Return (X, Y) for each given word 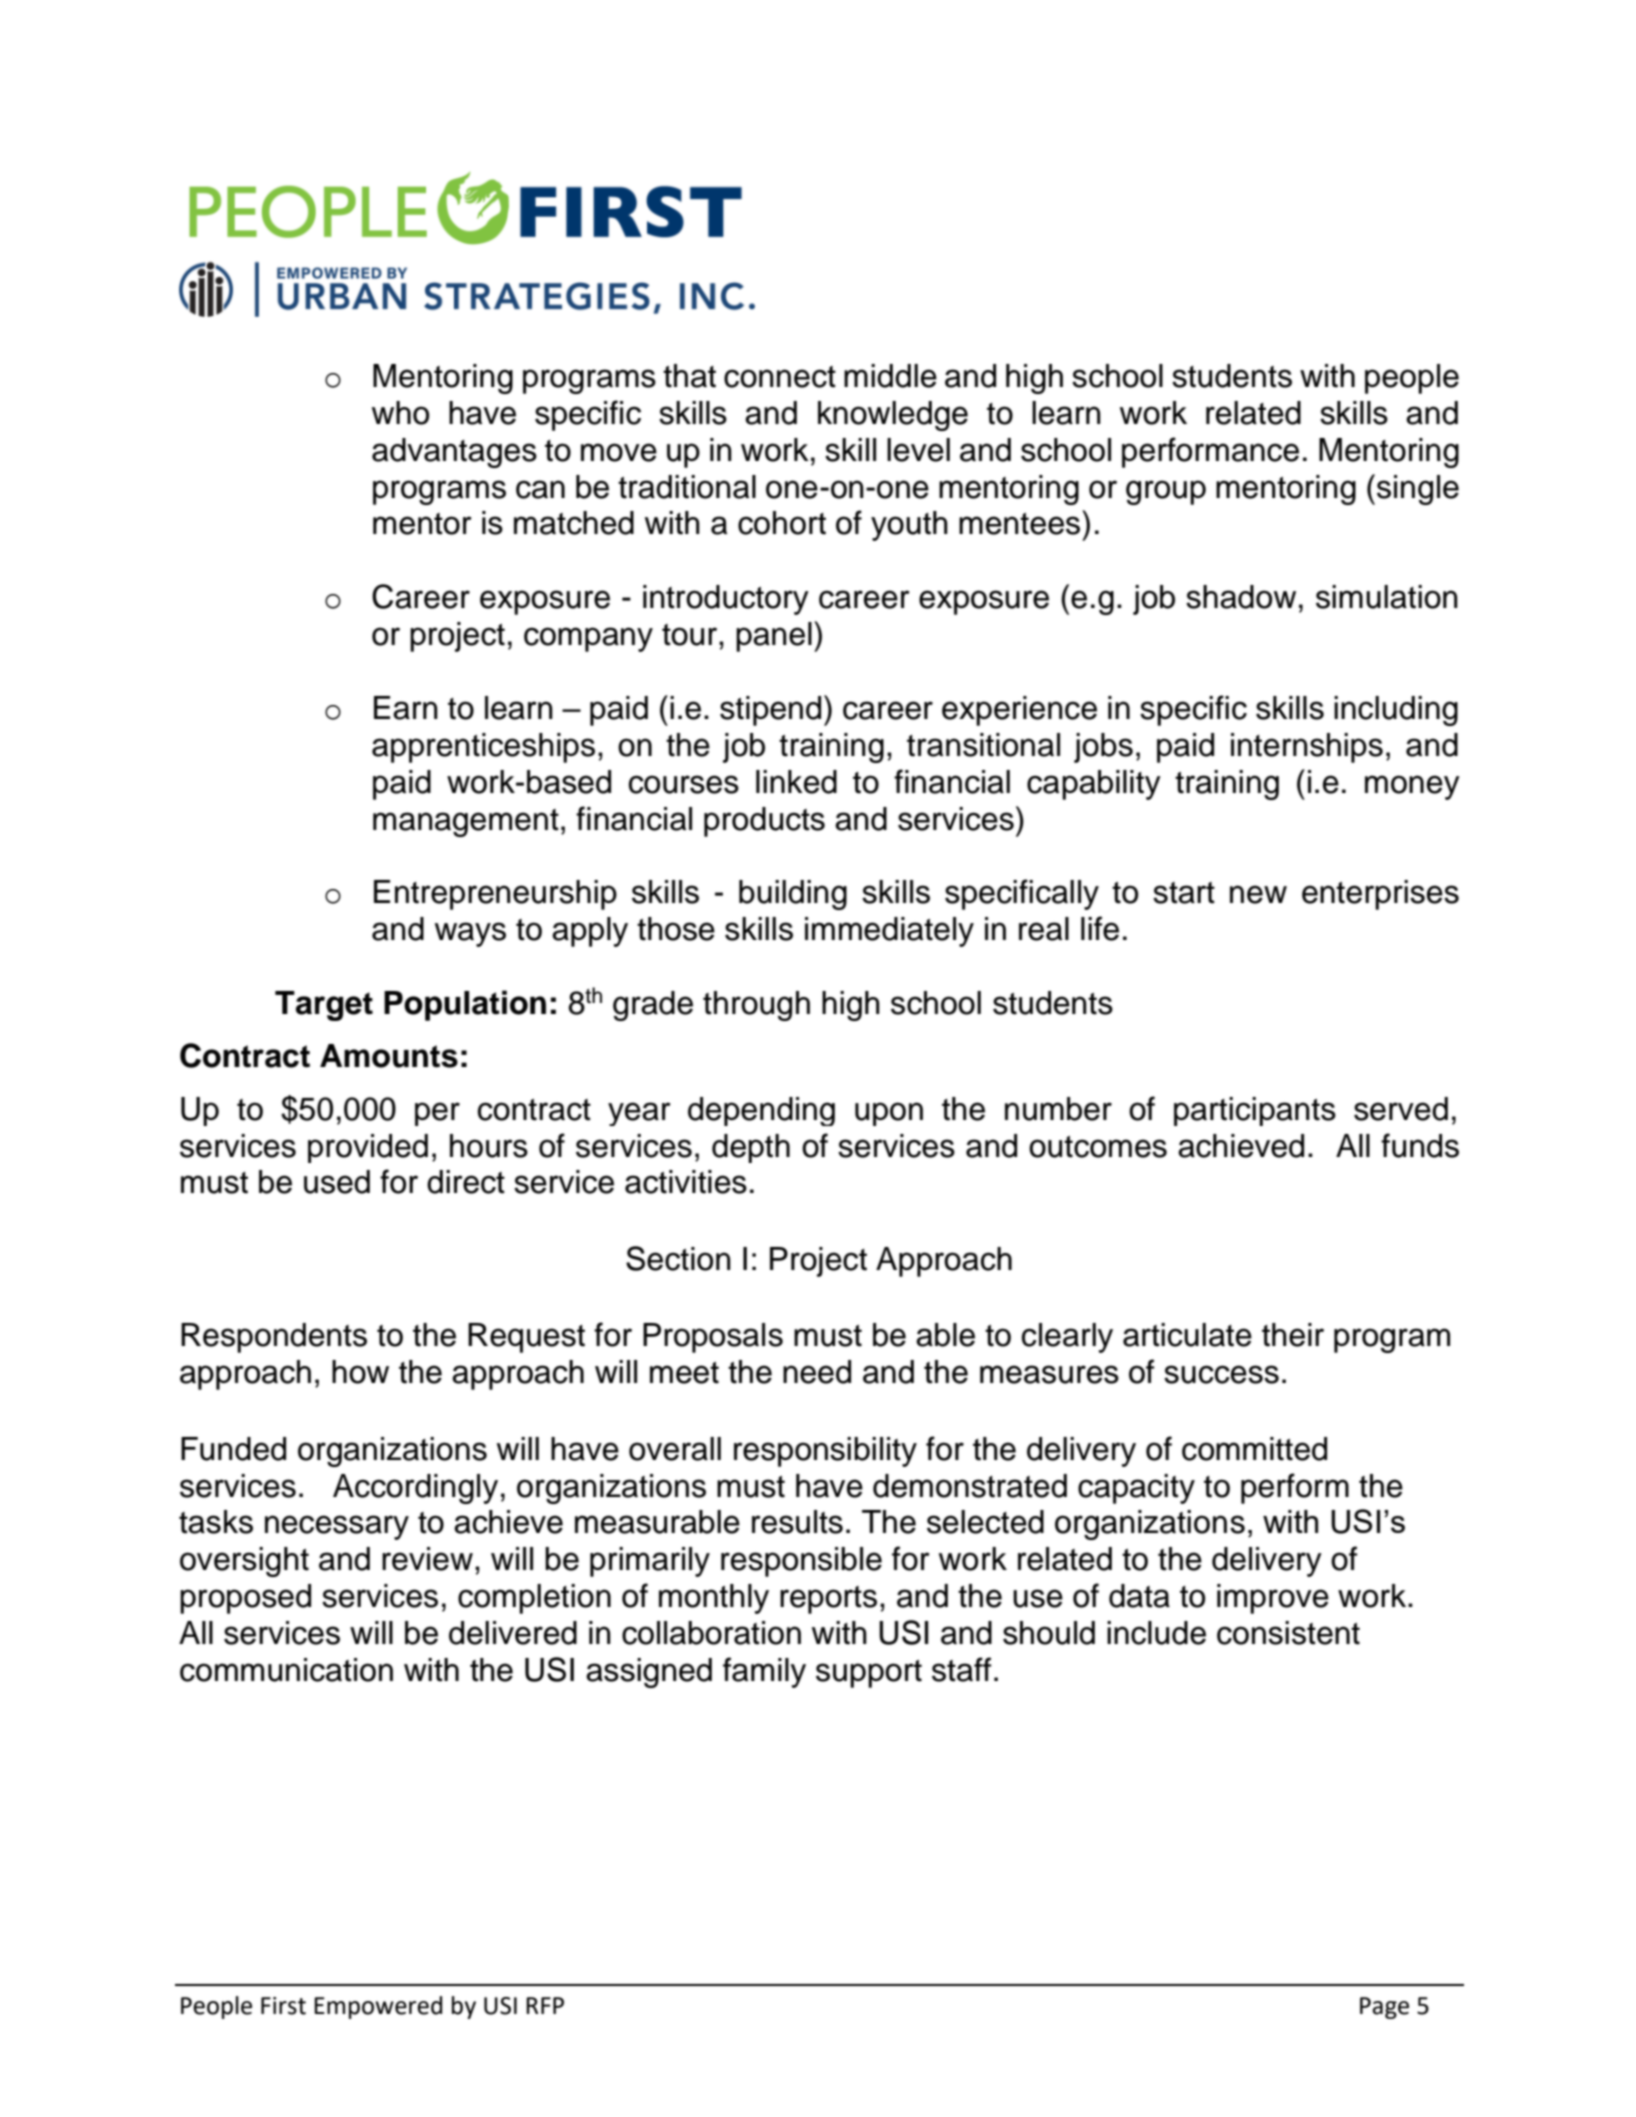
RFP (545, 2005)
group (1166, 492)
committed (1254, 1449)
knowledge (893, 416)
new (1258, 894)
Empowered (378, 2007)
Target (324, 1006)
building (793, 895)
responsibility (825, 1452)
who (400, 413)
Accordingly (415, 1489)
